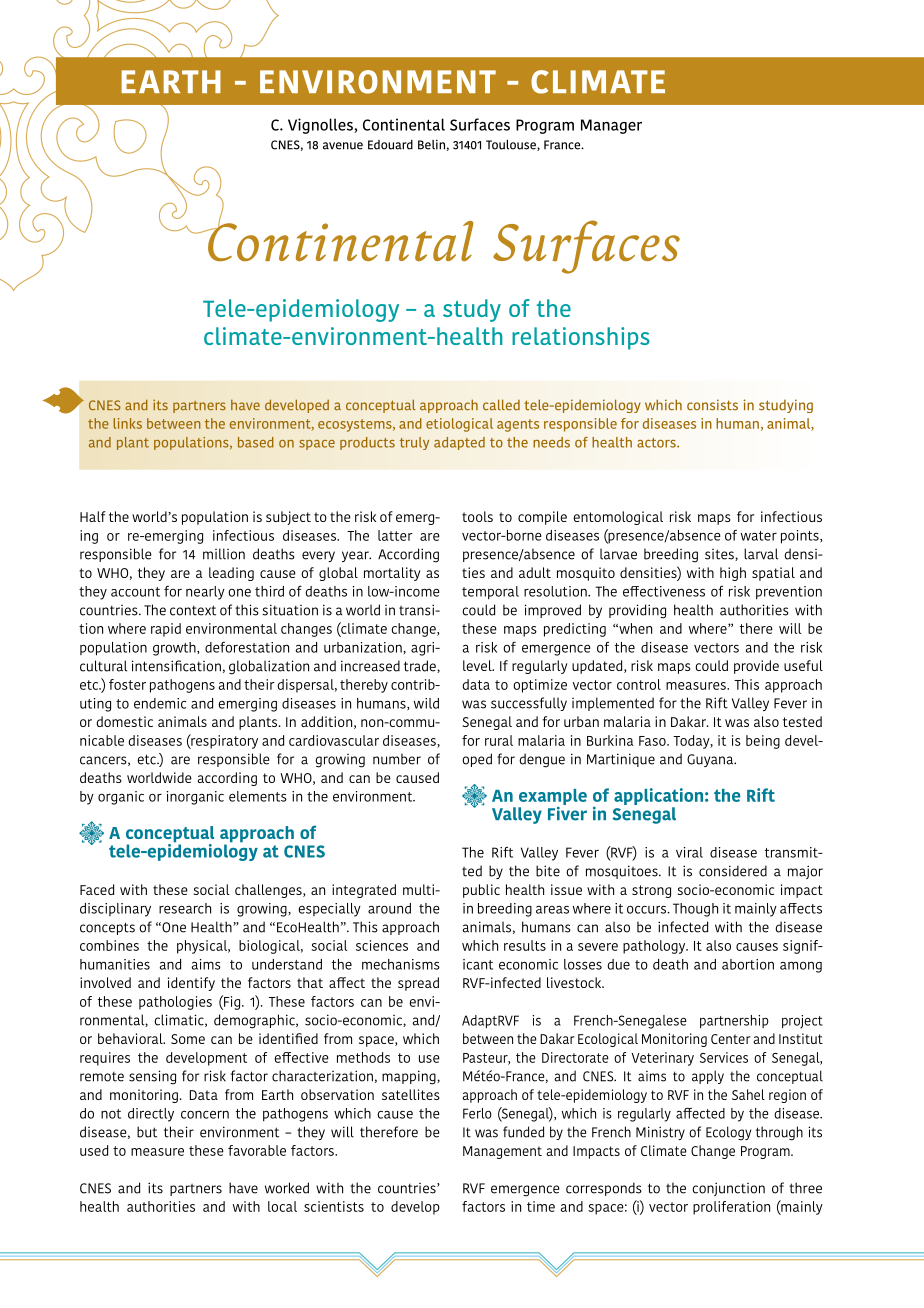  Describe the element at coordinates (712, 405) in the document. I see `consists` at that location.
